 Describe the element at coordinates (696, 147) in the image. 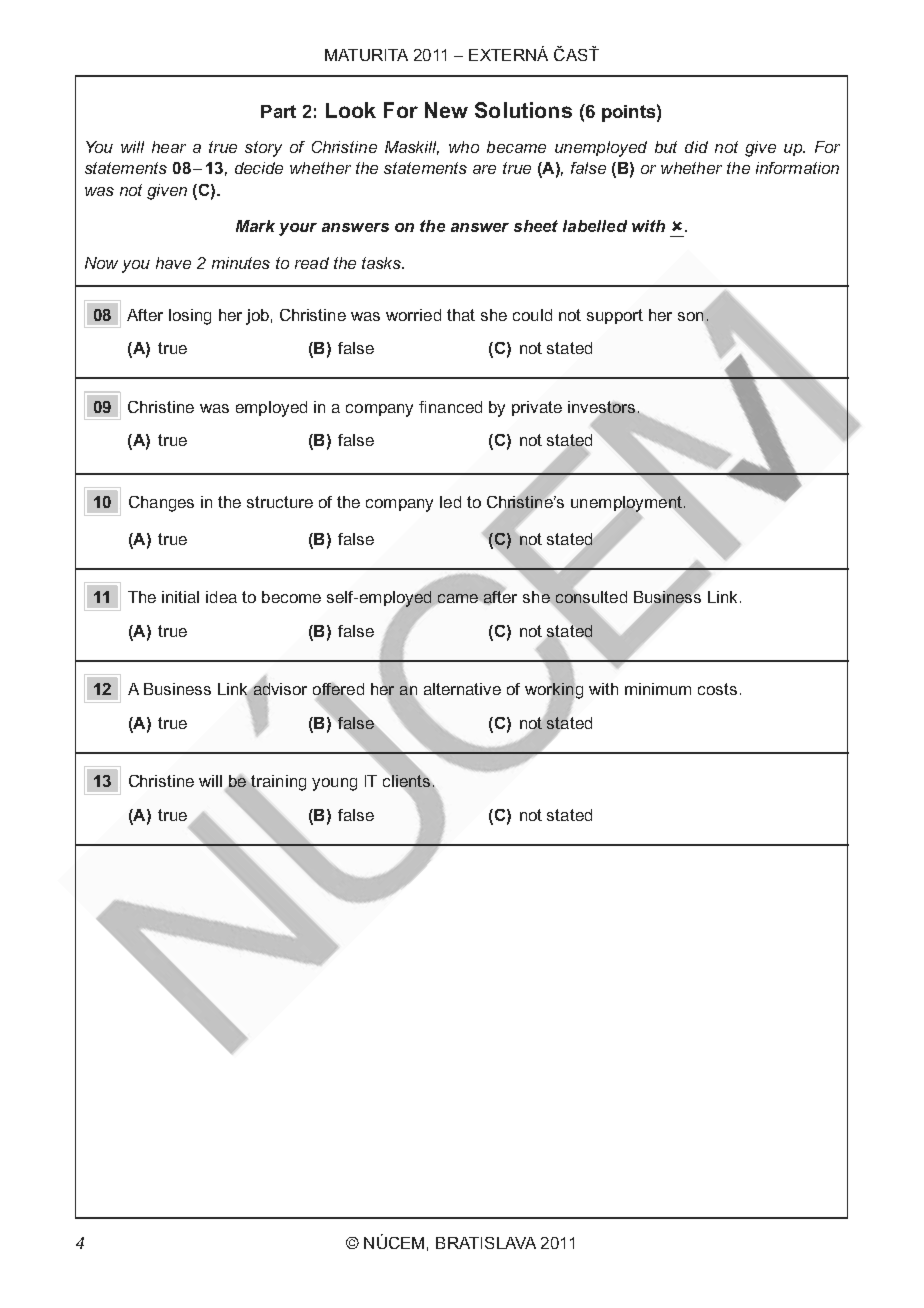

I see `did` at that location.
